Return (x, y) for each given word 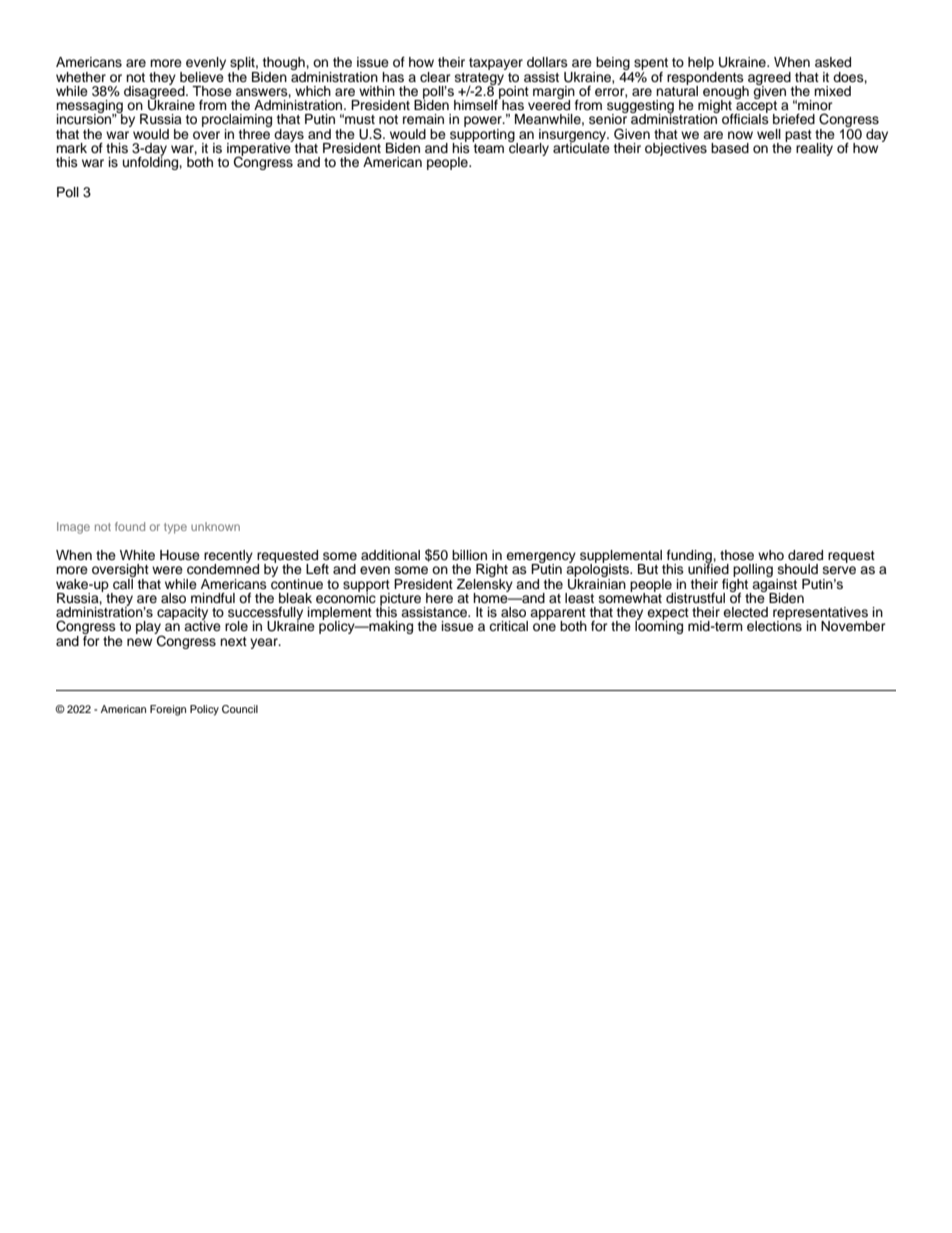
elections (774, 625)
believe (202, 75)
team (488, 147)
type (175, 528)
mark (71, 148)
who (771, 555)
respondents (705, 78)
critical (508, 626)
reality (814, 149)
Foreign (168, 710)
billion (469, 555)
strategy (479, 80)
